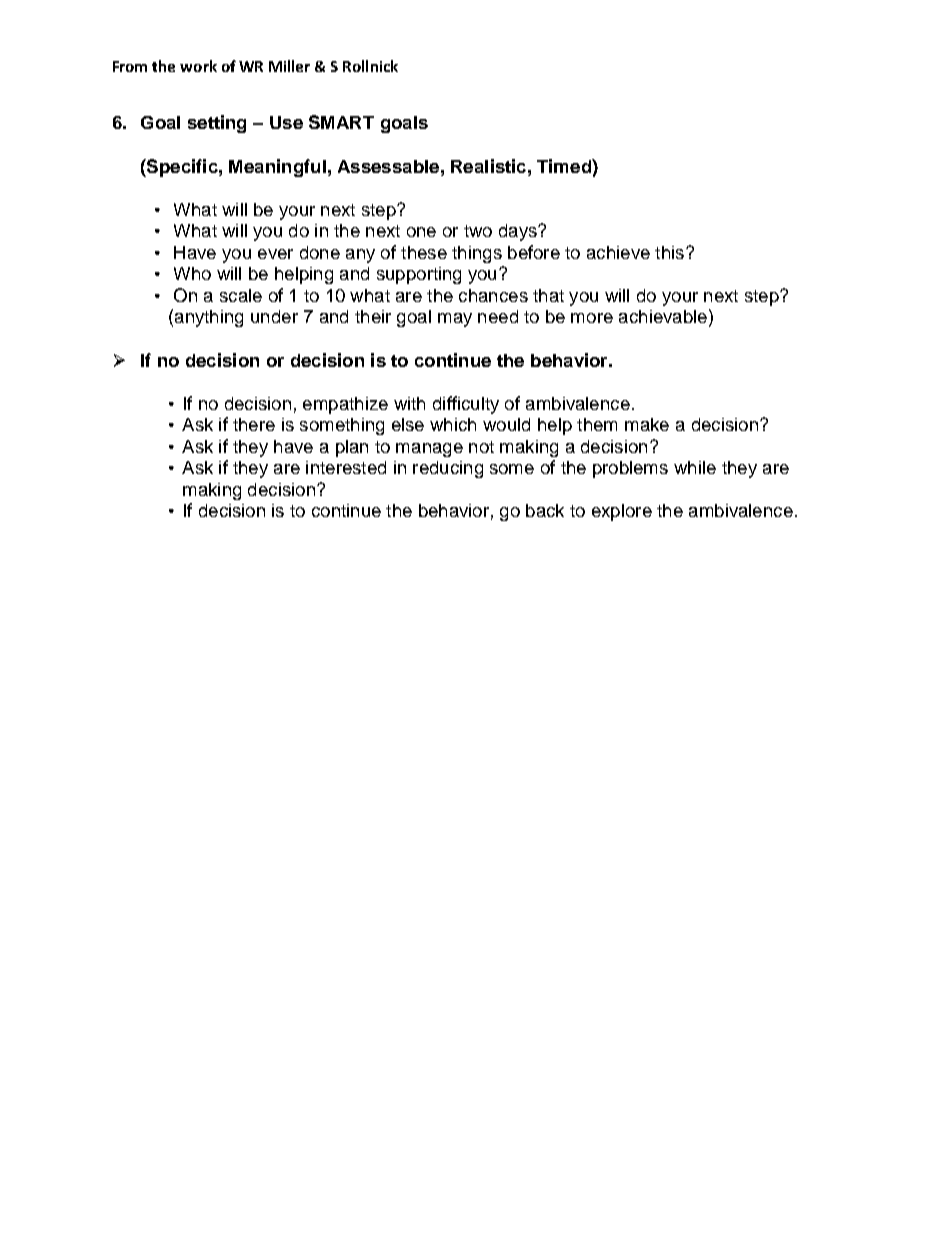 This screenshot has height=1233, width=952. Describe the element at coordinates (448, 469) in the screenshot. I see `reducing` at that location.
